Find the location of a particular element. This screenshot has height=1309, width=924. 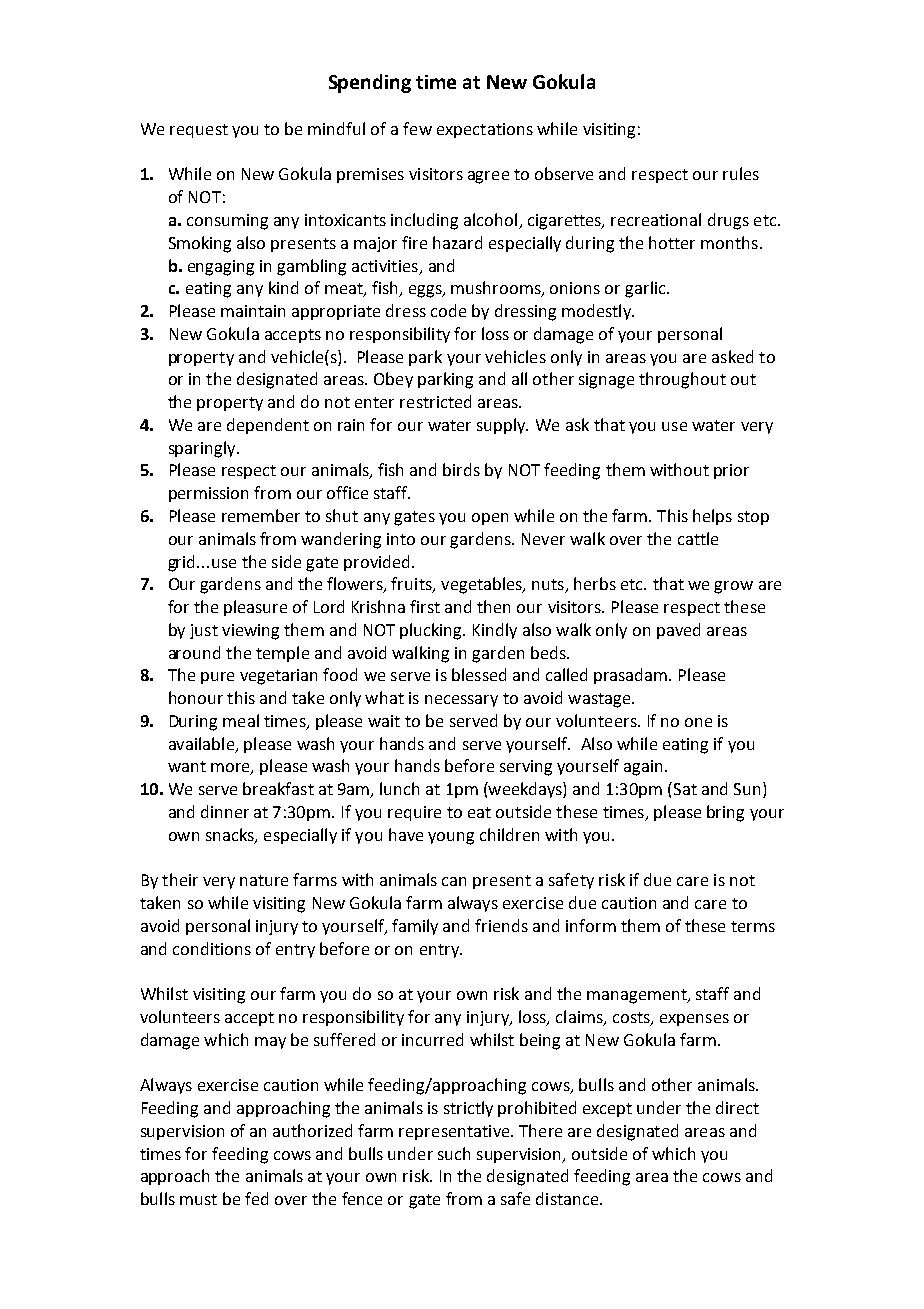

rules is located at coordinates (741, 173).
